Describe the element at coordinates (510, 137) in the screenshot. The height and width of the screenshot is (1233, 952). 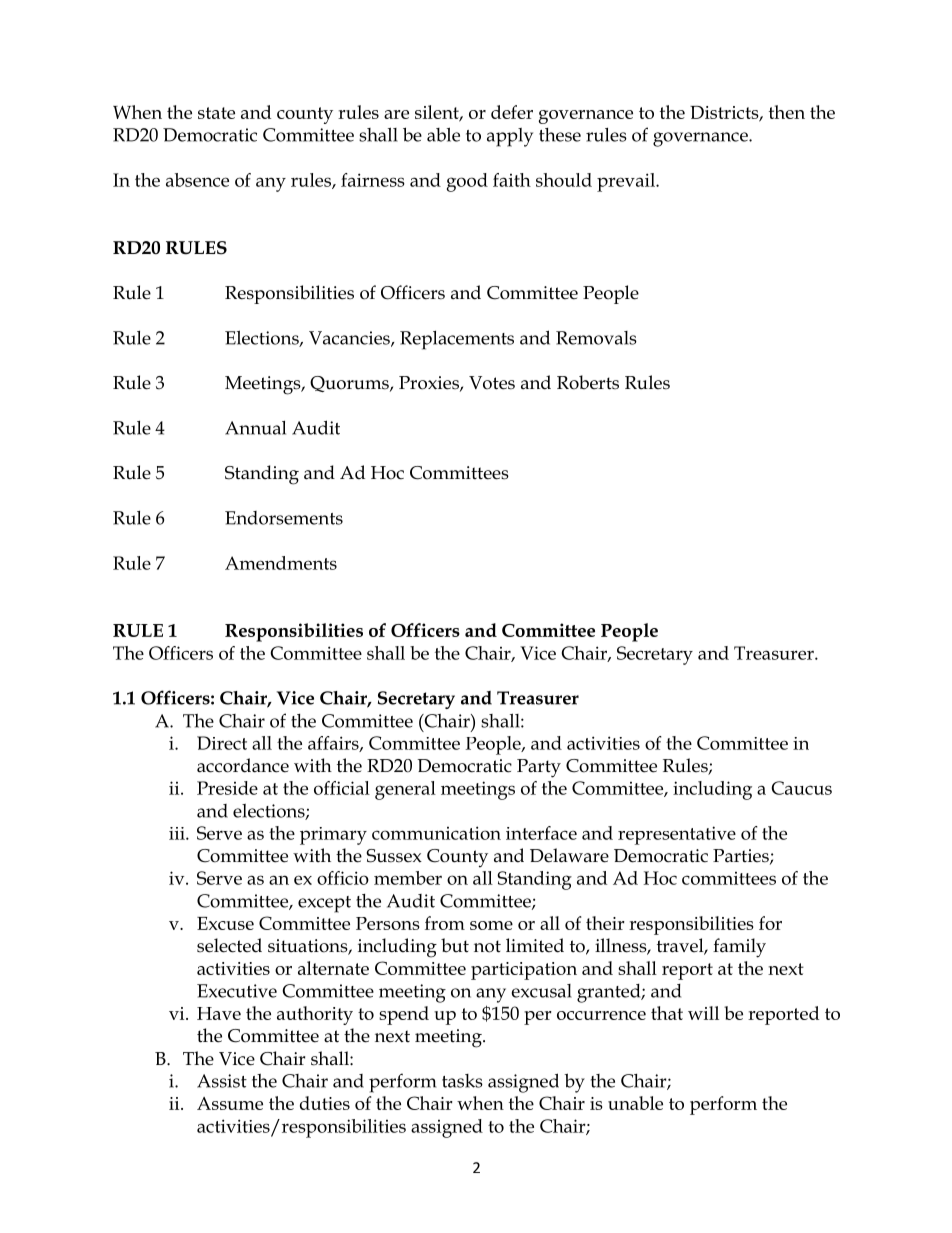
I see `apply` at that location.
